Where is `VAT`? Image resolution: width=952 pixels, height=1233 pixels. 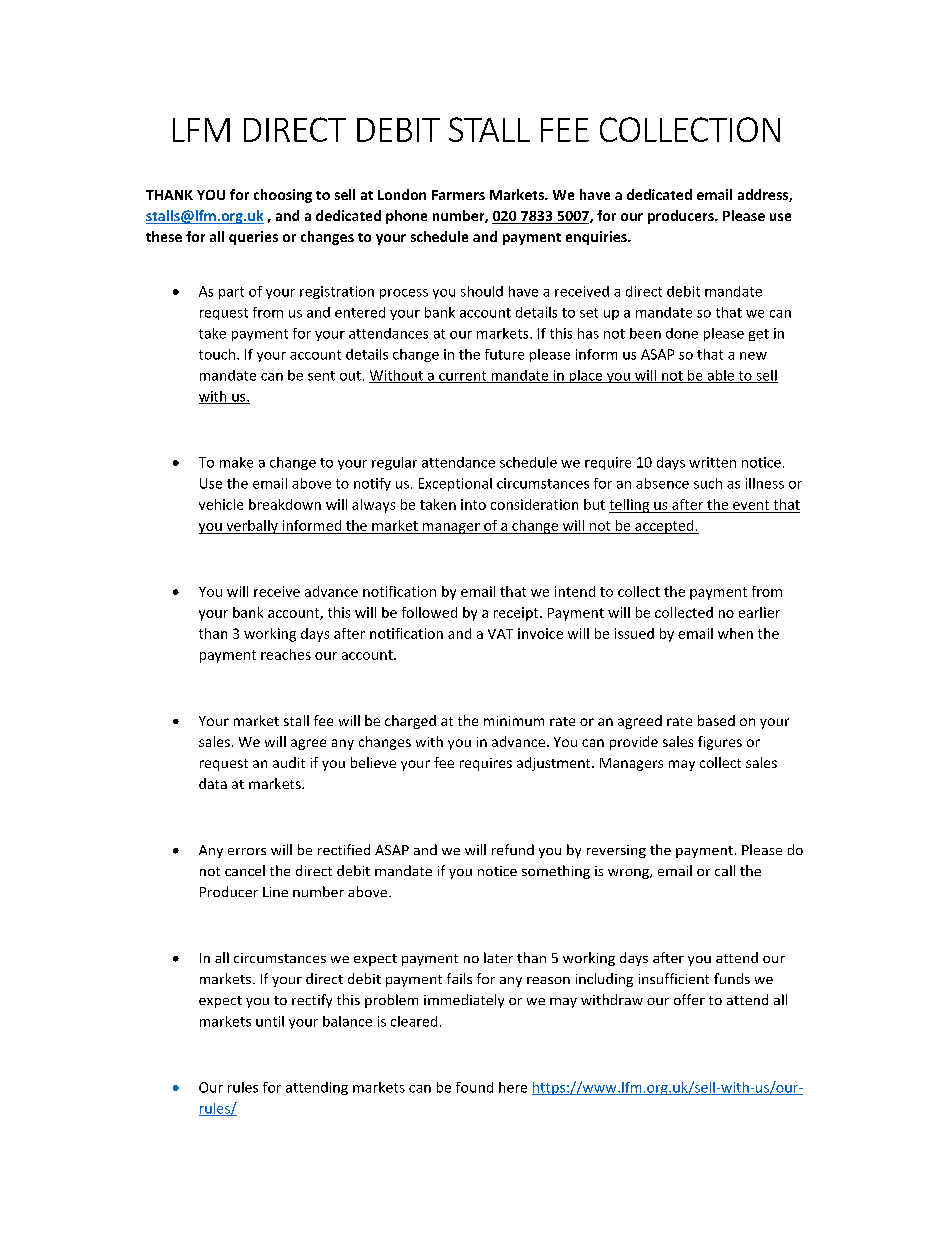 VAT is located at coordinates (500, 634).
